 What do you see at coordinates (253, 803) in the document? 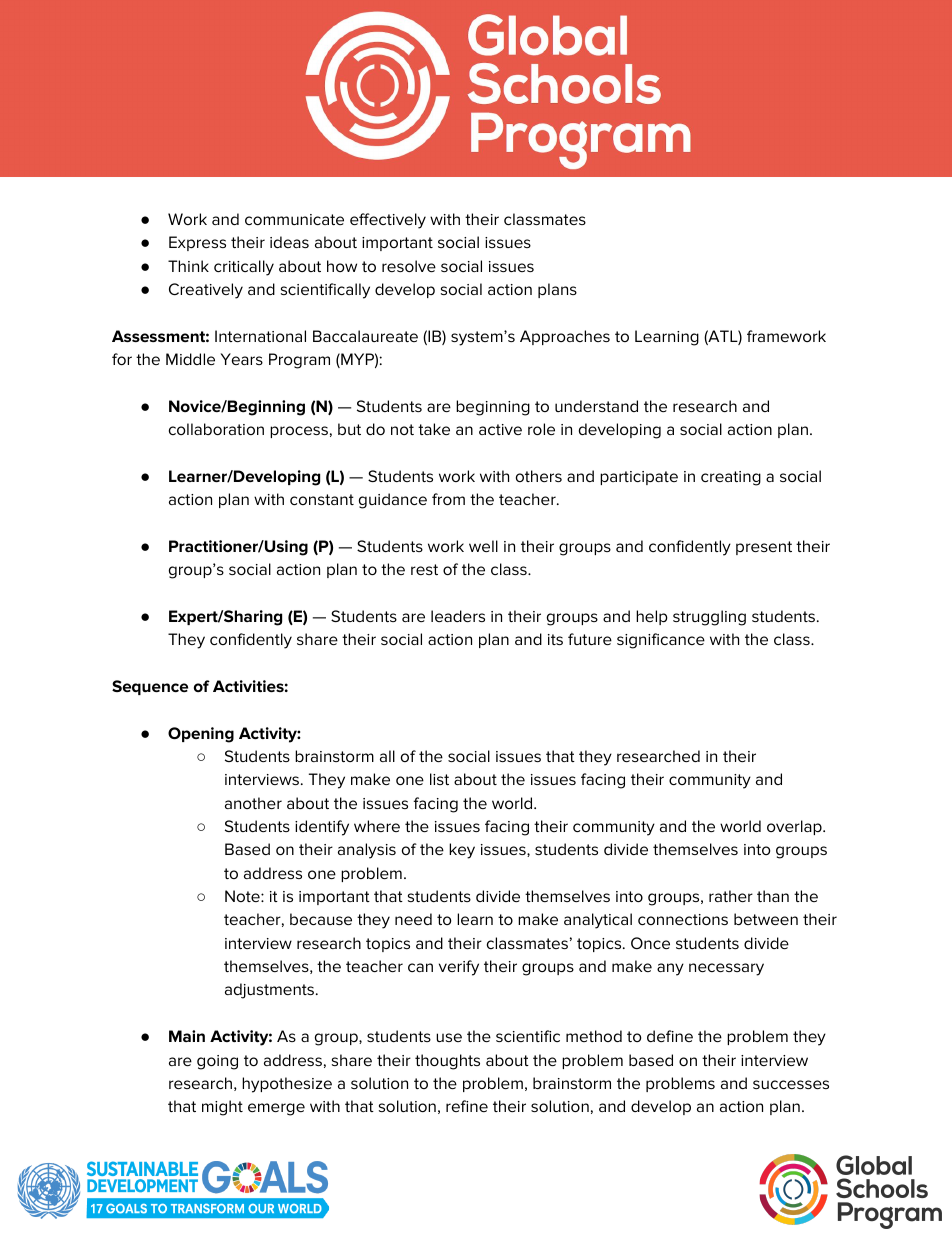
I see `another` at bounding box center [253, 803].
